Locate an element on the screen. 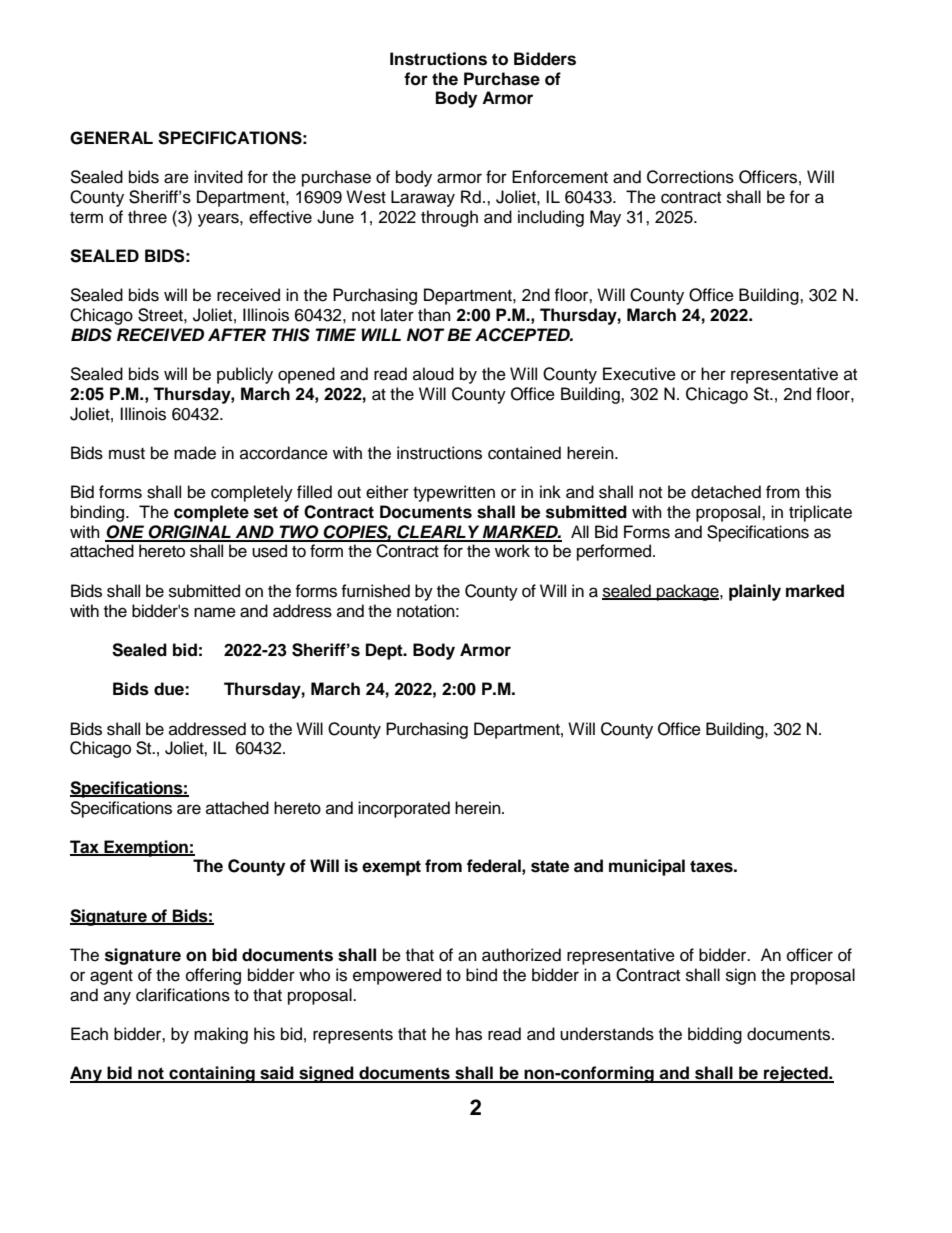  furnished is located at coordinates (375, 591).
